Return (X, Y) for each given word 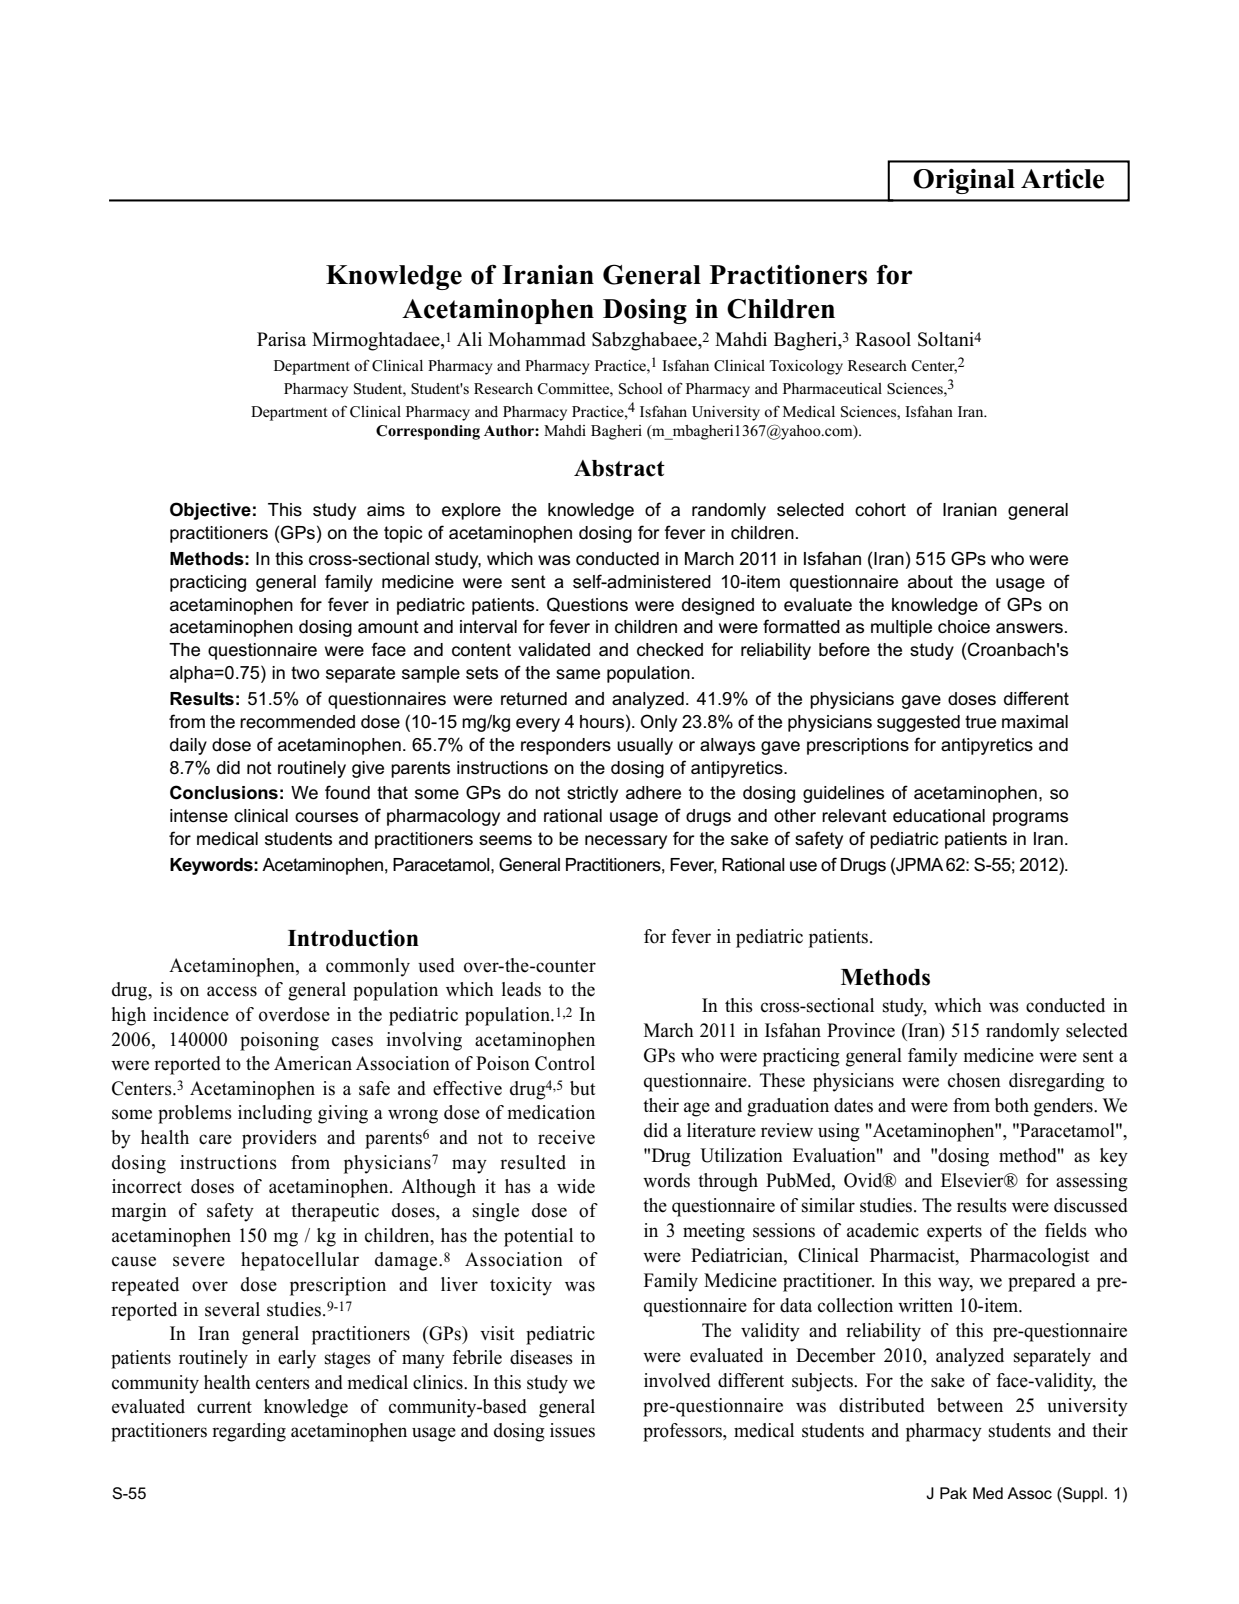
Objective (210, 511)
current (224, 1407)
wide (576, 1186)
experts (954, 1233)
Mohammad (537, 339)
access (232, 991)
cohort (880, 510)
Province (861, 1030)
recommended (297, 722)
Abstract (619, 468)
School (640, 389)
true (980, 722)
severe (199, 1261)
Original (964, 181)
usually (645, 746)
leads (521, 989)
